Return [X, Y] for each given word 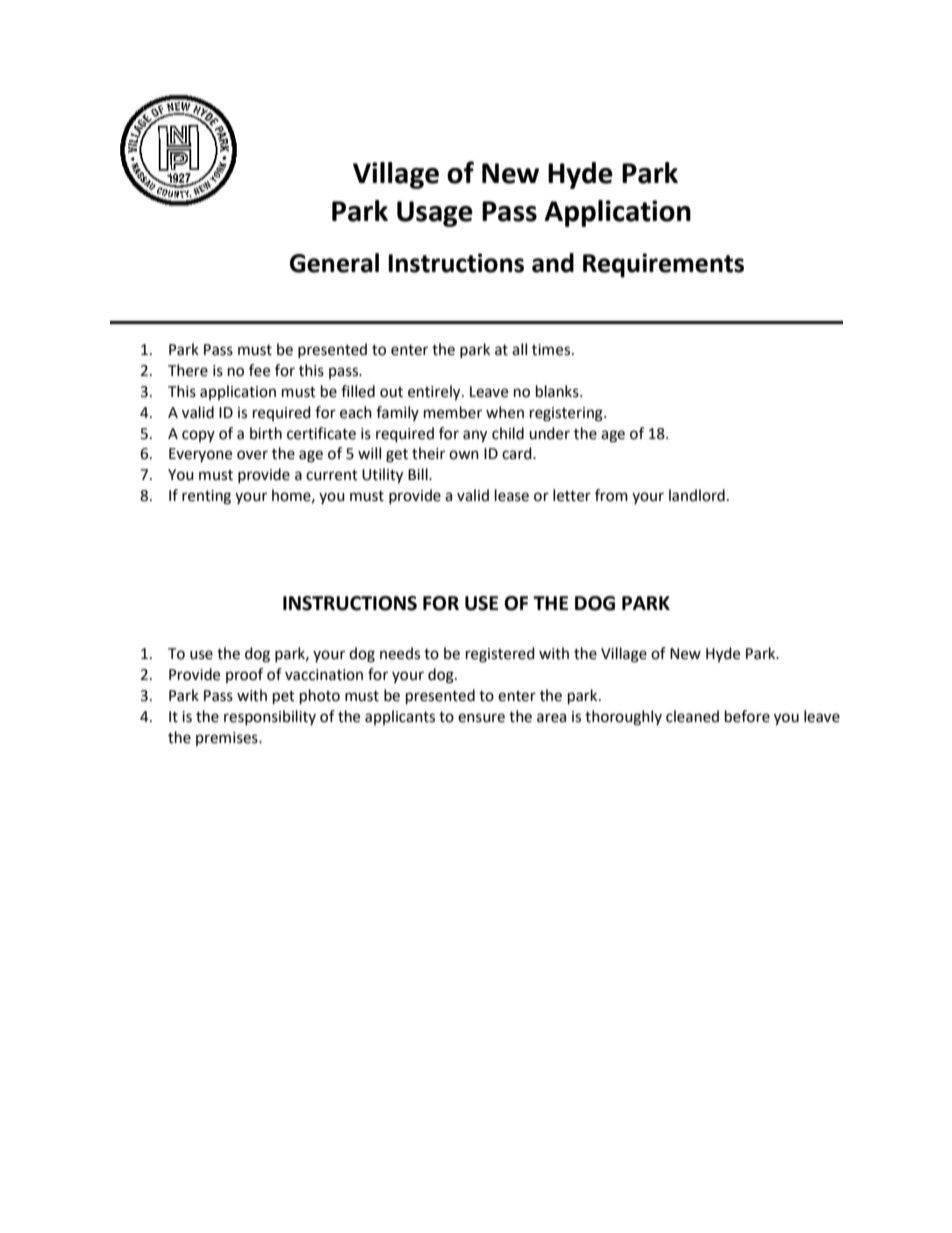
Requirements [663, 265]
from [611, 495]
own [464, 455]
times [552, 350]
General [334, 263]
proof [244, 675]
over [252, 455]
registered [500, 655]
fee [259, 370]
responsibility [270, 717]
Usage [435, 214]
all [519, 349]
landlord [697, 495]
